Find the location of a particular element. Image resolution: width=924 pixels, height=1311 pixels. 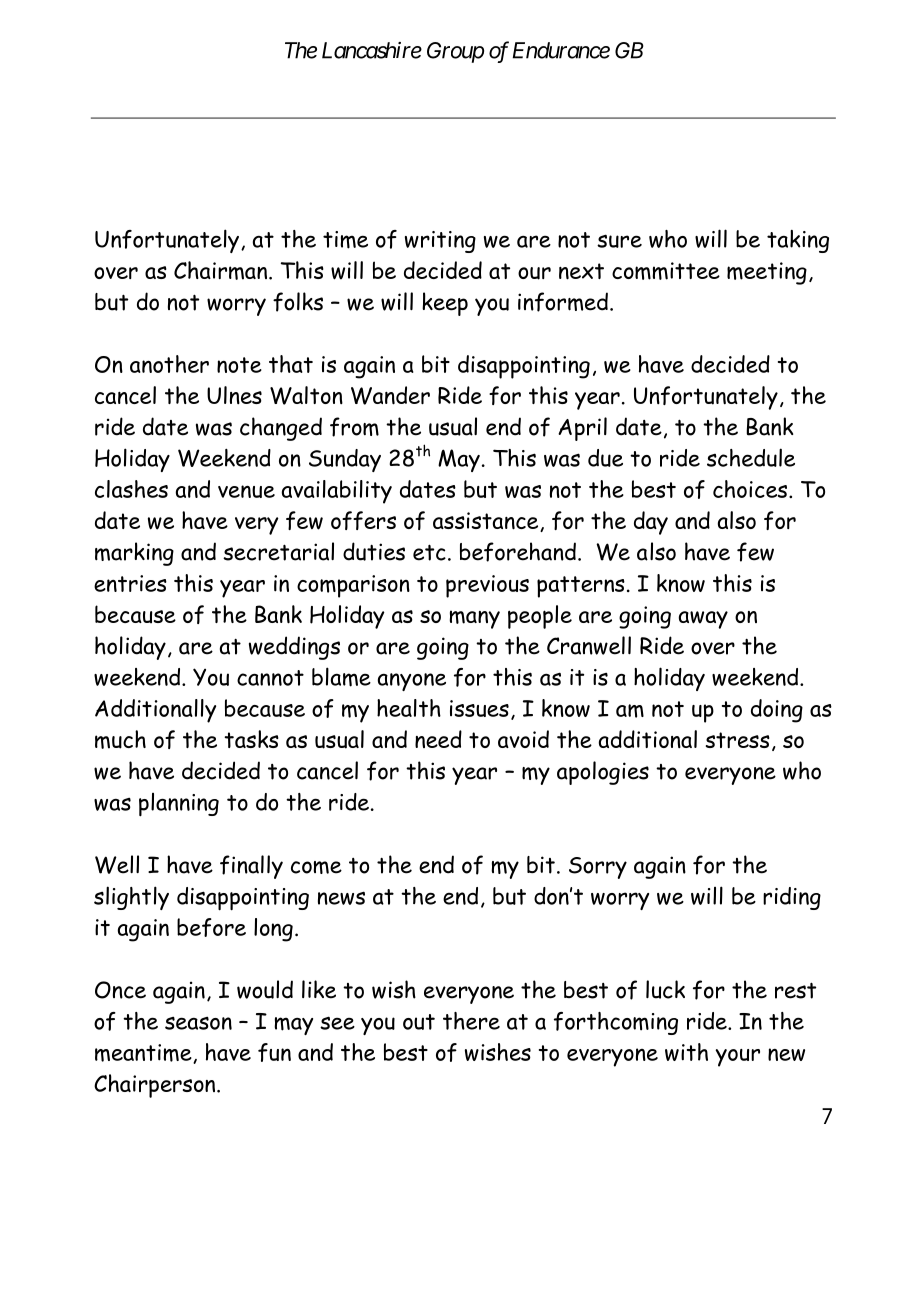

taking is located at coordinates (798, 241).
